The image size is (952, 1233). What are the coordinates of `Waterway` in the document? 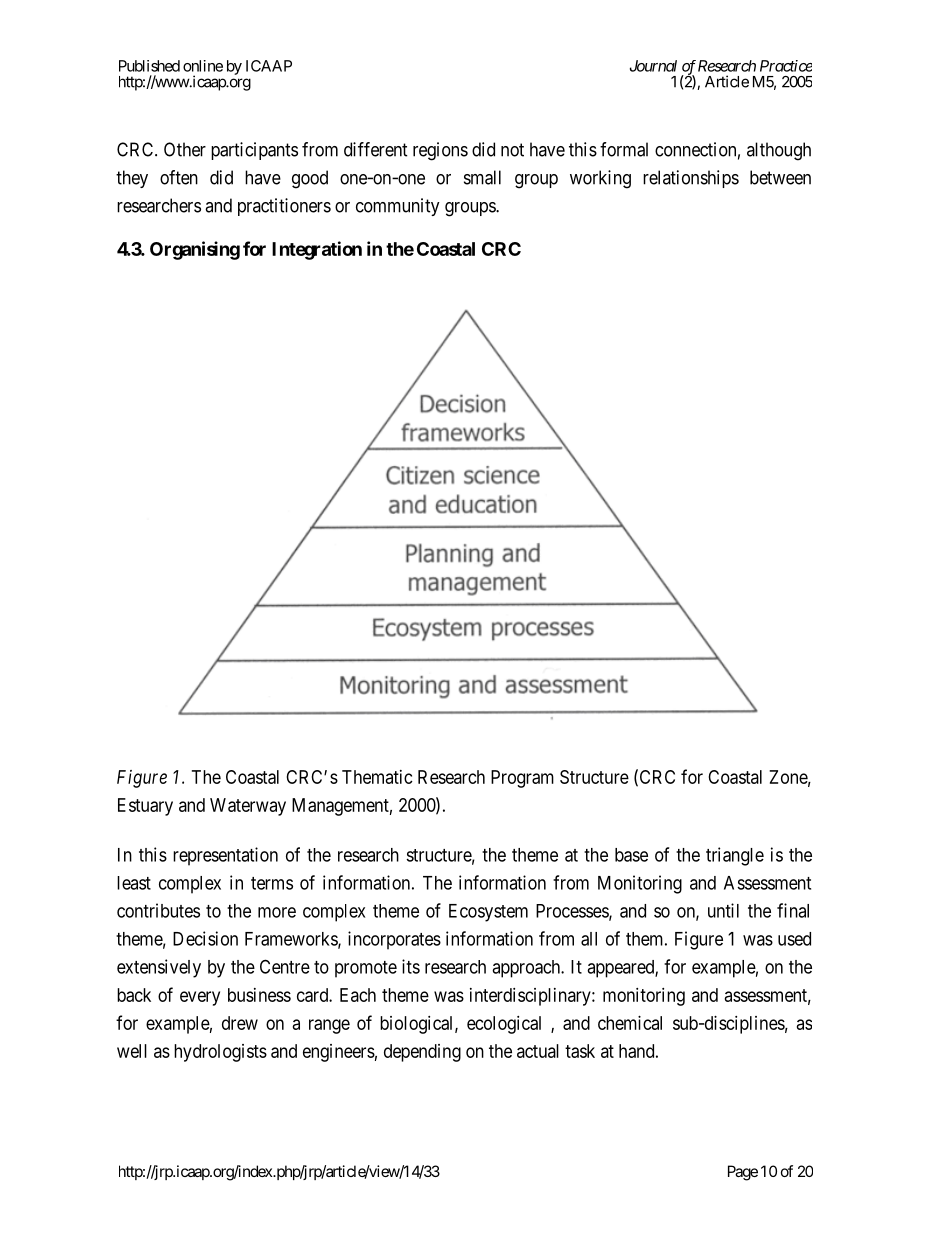 It's located at (248, 807).
